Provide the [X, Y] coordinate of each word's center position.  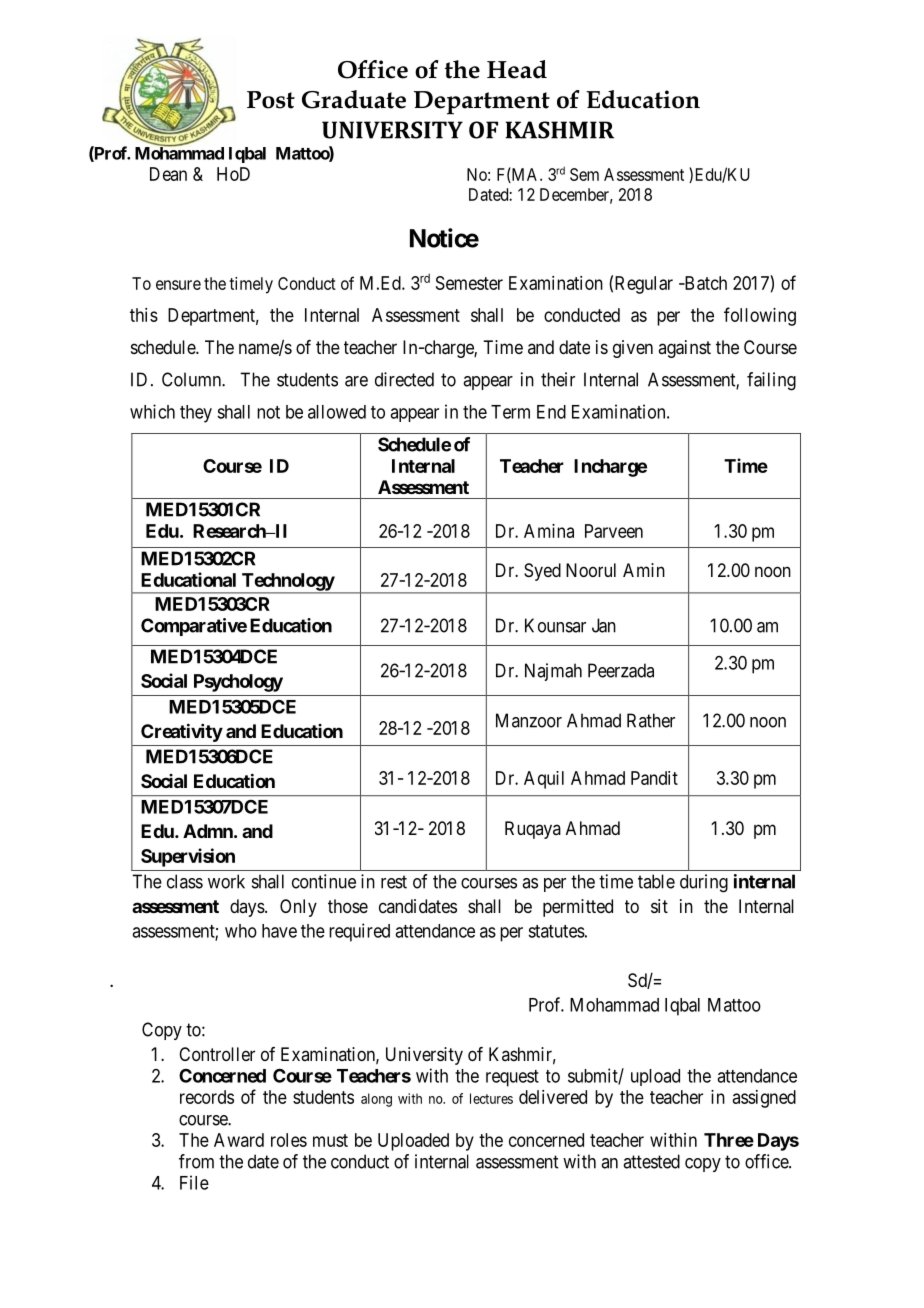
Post [271, 100]
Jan [604, 625]
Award [239, 1140]
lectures [491, 1098]
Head [517, 69]
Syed [542, 572]
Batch [704, 283]
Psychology [238, 683]
